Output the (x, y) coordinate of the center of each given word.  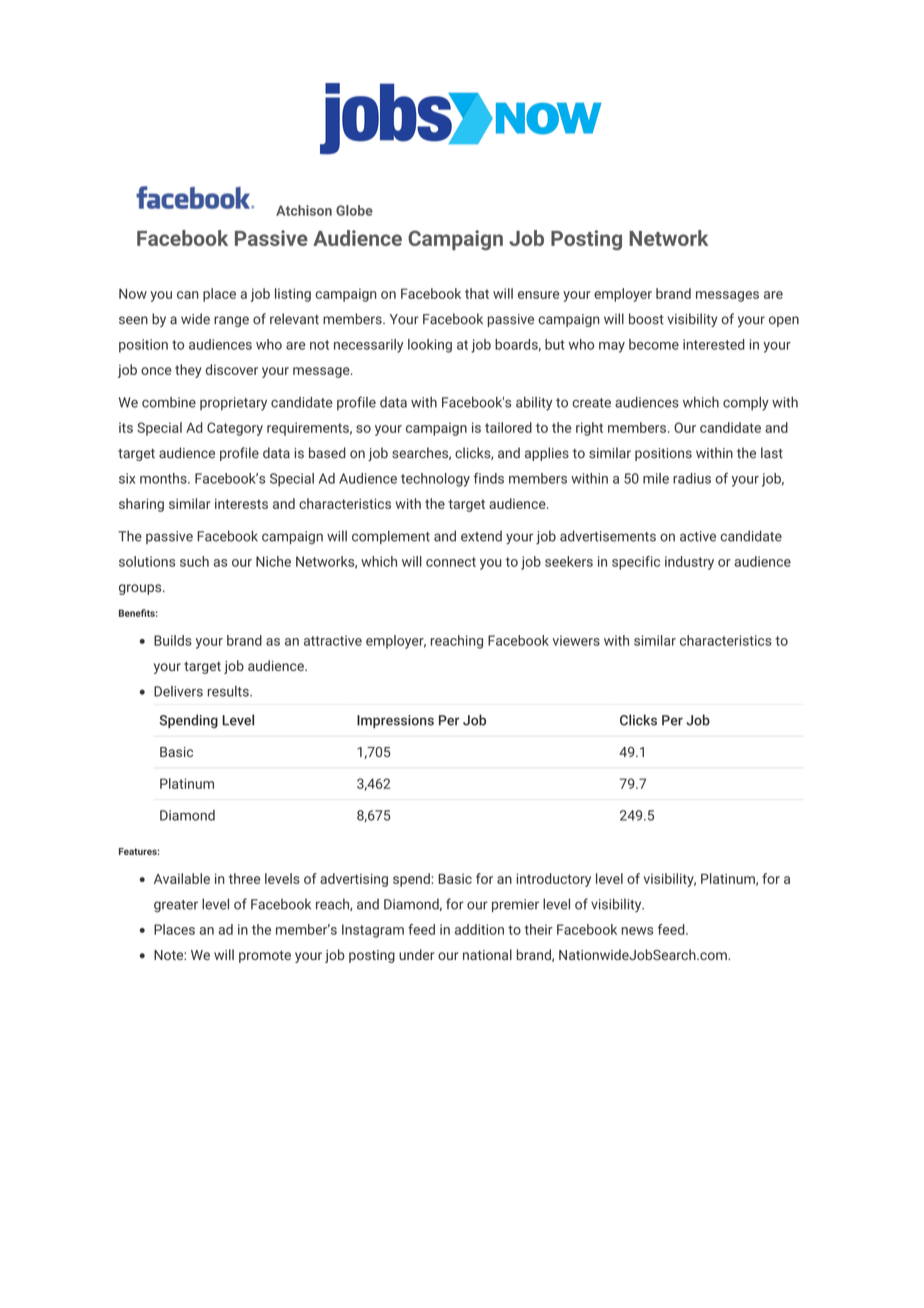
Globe (354, 210)
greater (176, 906)
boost (646, 319)
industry (689, 563)
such (194, 561)
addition (479, 929)
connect (451, 562)
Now (133, 293)
